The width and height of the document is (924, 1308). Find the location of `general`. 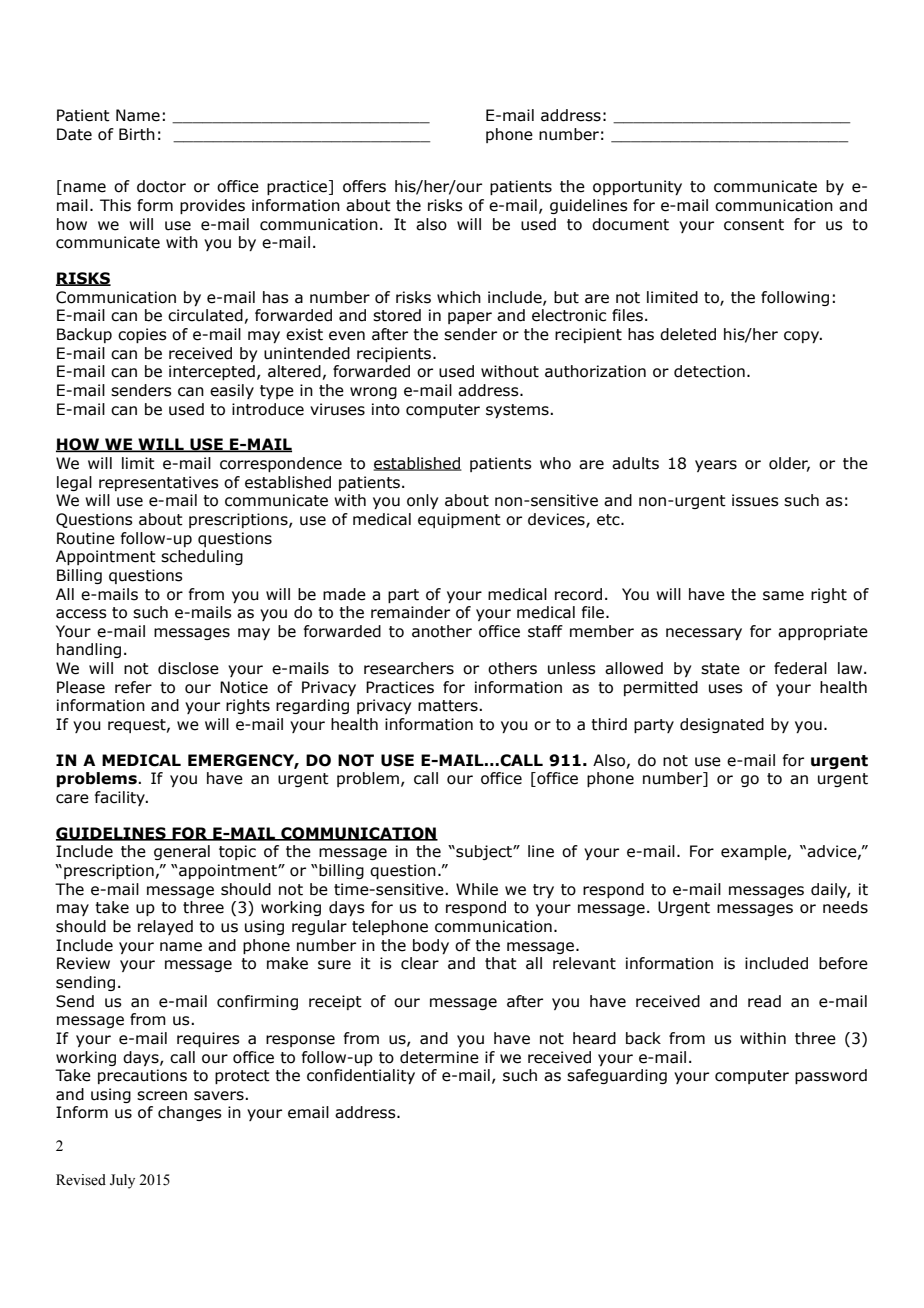

general is located at coordinates (182, 852).
